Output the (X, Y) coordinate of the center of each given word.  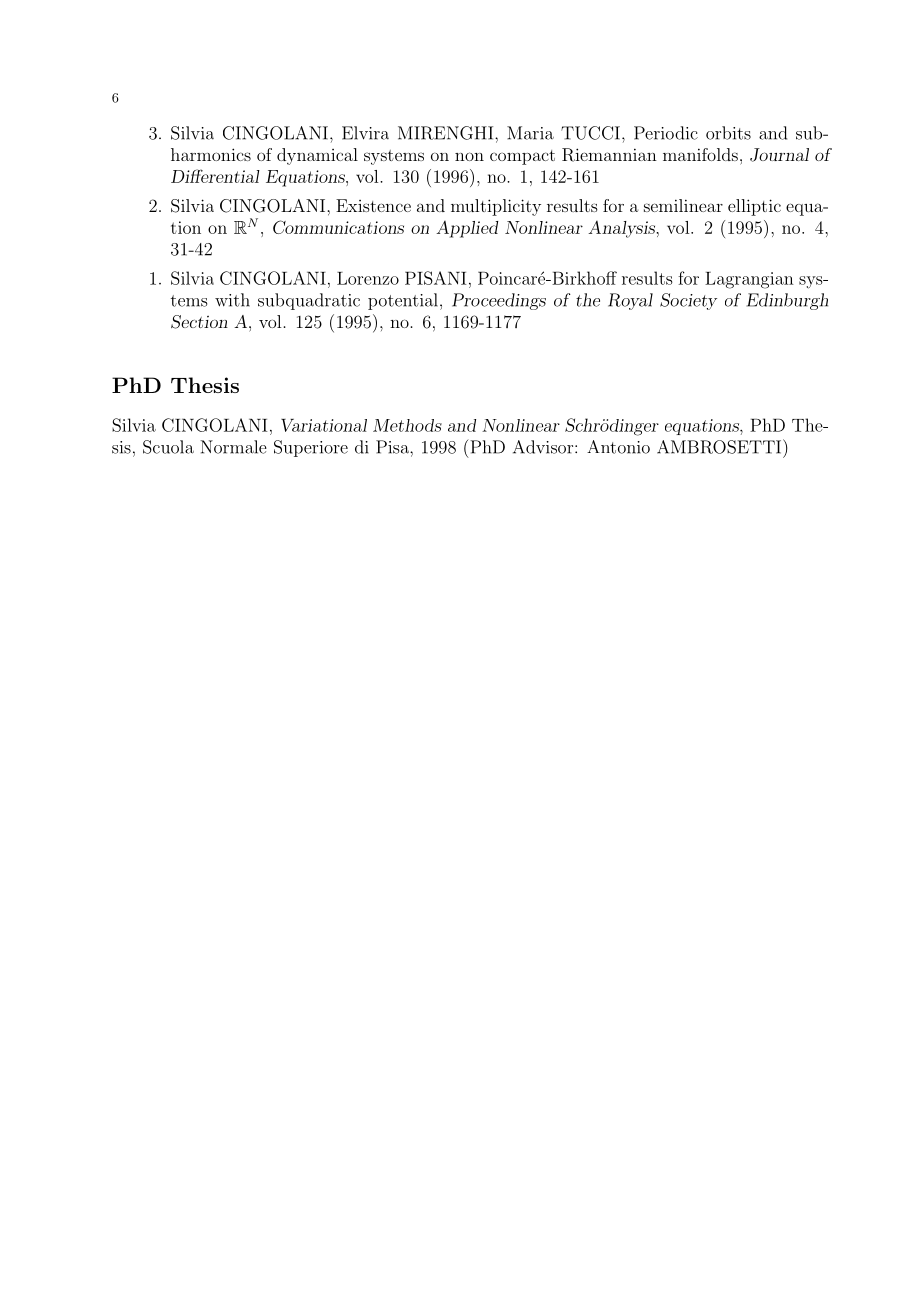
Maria (530, 133)
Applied (467, 229)
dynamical (317, 156)
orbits (728, 133)
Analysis (623, 229)
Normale (233, 447)
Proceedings (499, 301)
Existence (373, 205)
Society (688, 301)
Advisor (543, 447)
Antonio (618, 447)
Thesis (205, 385)
